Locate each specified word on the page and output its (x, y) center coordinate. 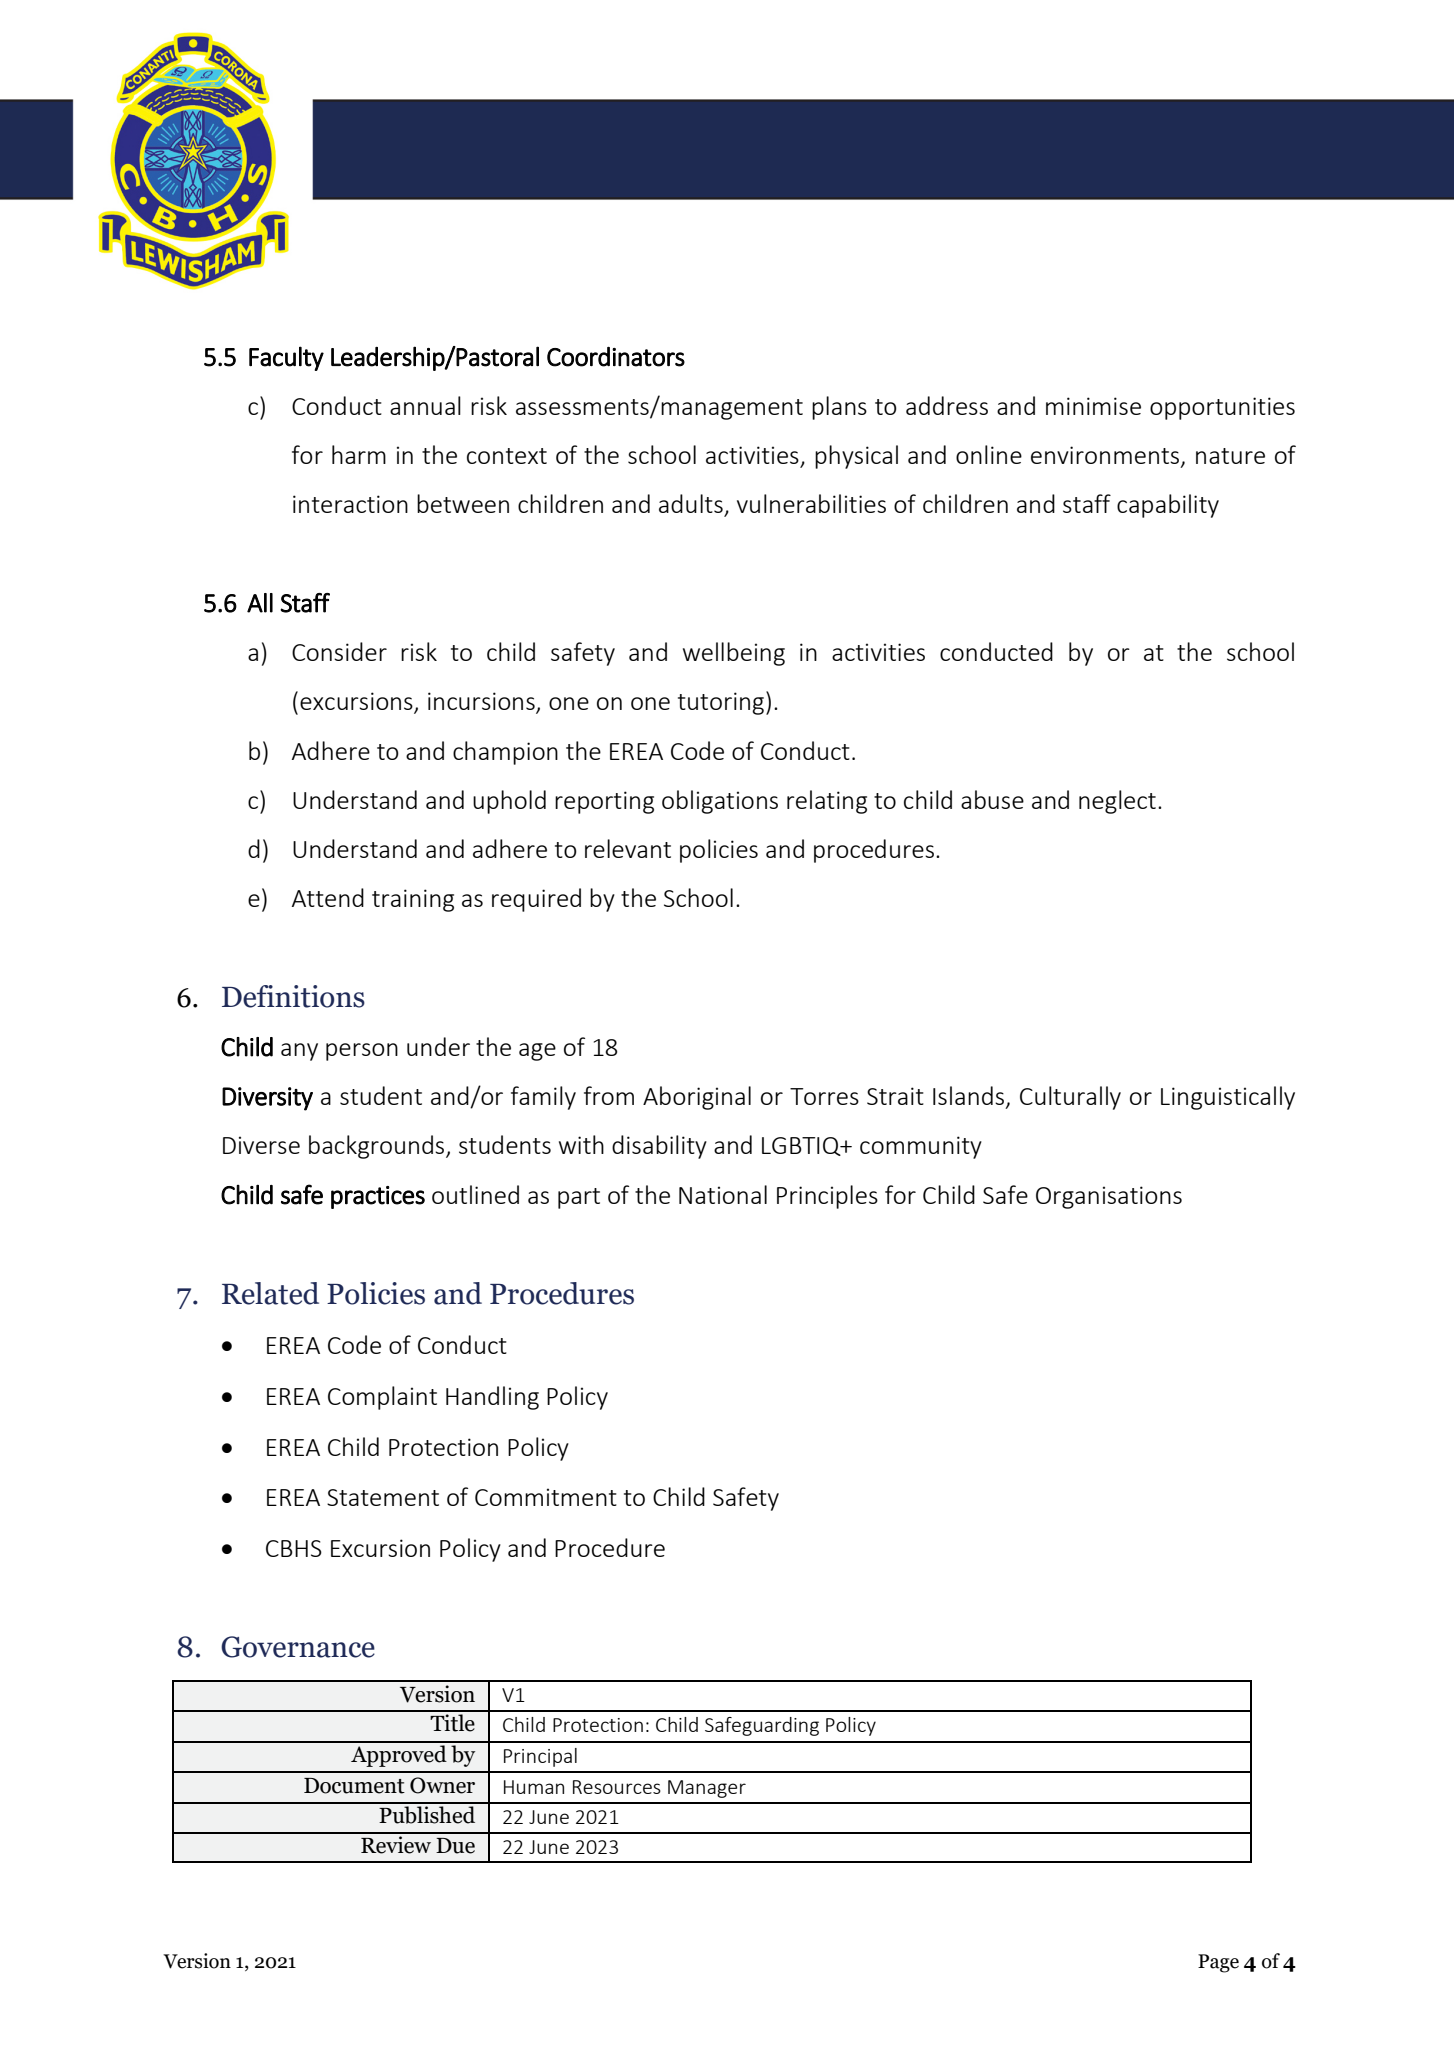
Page (1218, 1963)
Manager (707, 1789)
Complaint (382, 1398)
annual (425, 405)
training (413, 900)
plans (839, 408)
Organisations (1109, 1197)
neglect (1117, 802)
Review (396, 1845)
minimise (1093, 406)
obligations (720, 802)
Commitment (546, 1497)
